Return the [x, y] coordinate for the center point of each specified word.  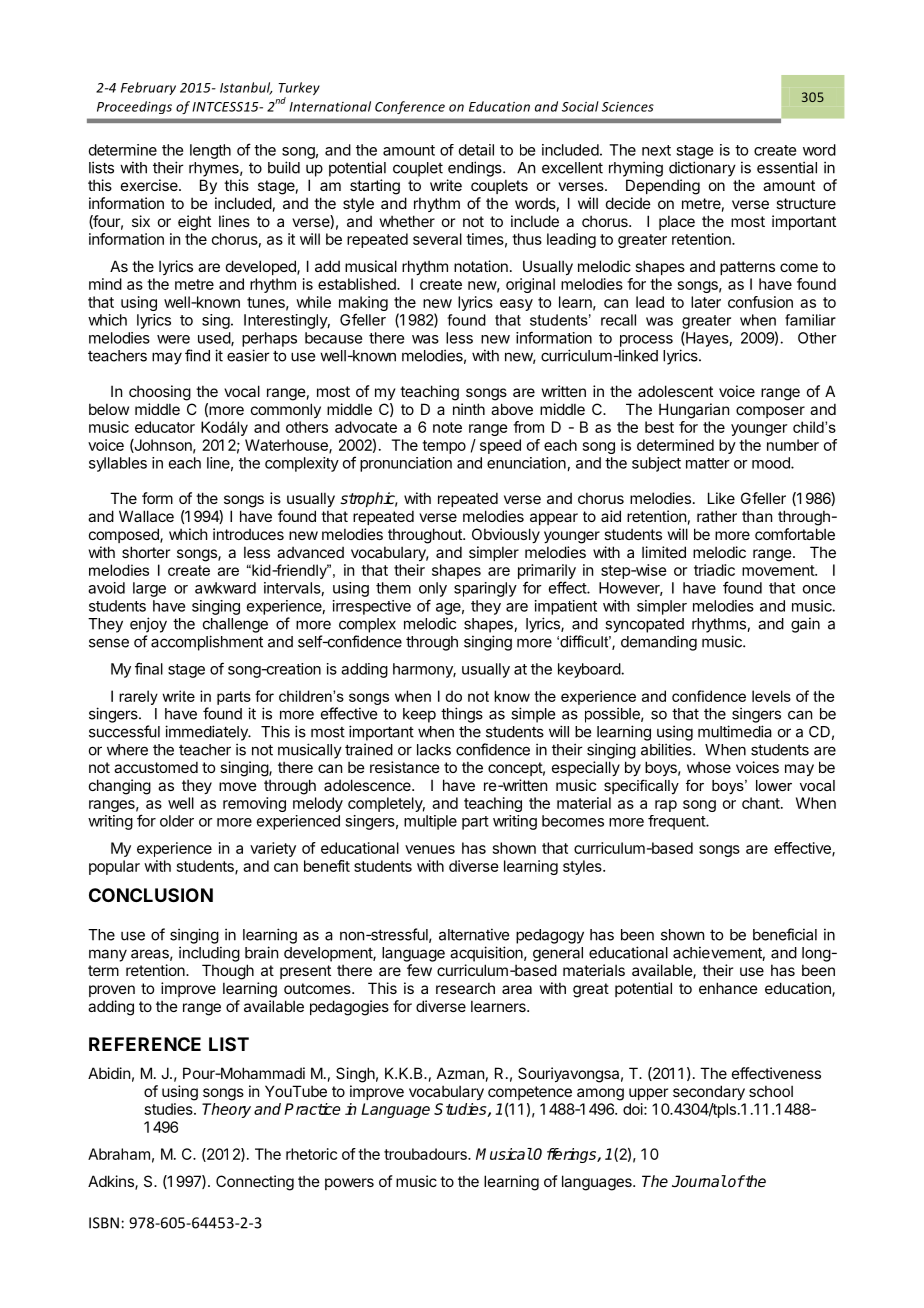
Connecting [255, 1183]
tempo [444, 447]
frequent [677, 822]
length [210, 151]
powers [349, 1184]
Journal [699, 1181]
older [177, 821]
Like [721, 498]
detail [476, 150]
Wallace [146, 516]
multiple [430, 822]
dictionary [702, 169]
